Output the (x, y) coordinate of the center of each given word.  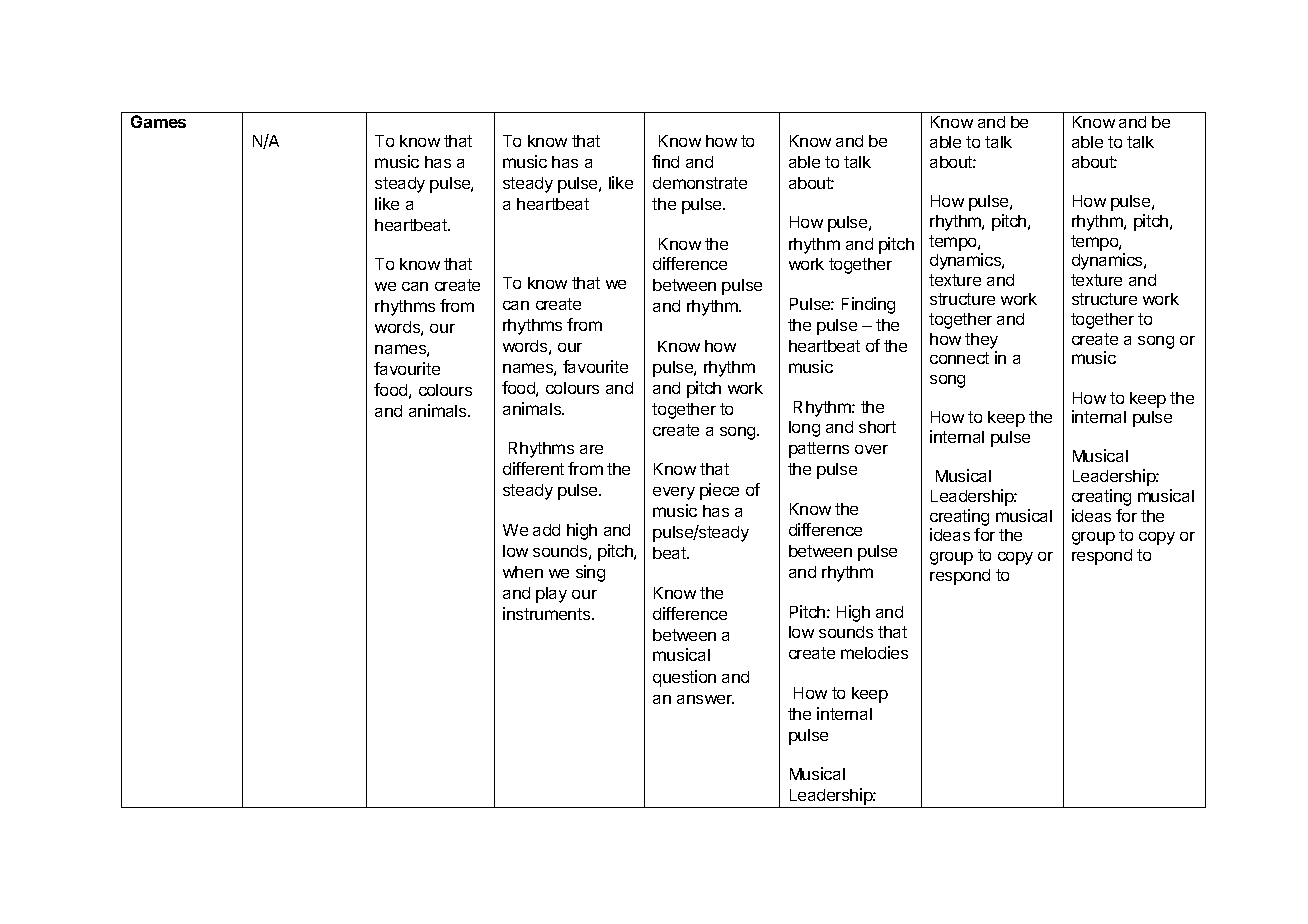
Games (158, 121)
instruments (548, 613)
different (533, 468)
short (877, 427)
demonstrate (700, 183)
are (591, 449)
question (684, 678)
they (981, 341)
